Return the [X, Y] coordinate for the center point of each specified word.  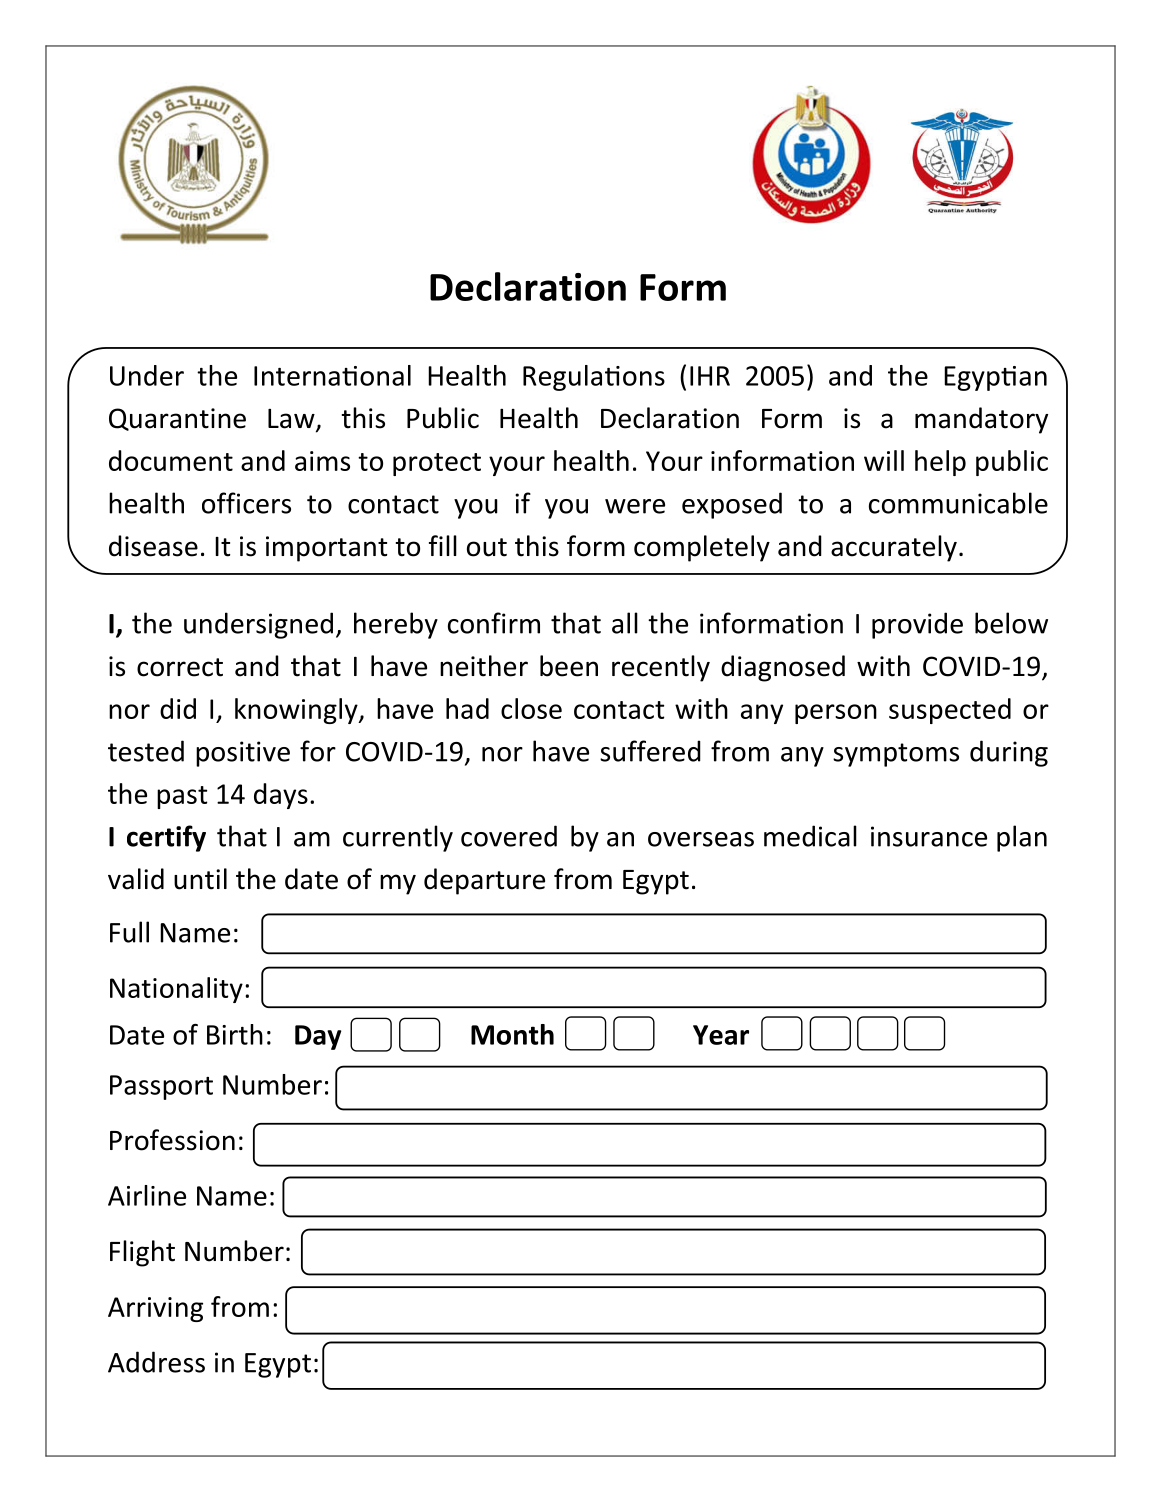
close [531, 708]
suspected [950, 711]
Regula [562, 378]
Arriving [155, 1309]
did [178, 708]
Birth [235, 1034]
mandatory [981, 420]
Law [292, 420]
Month [512, 1034]
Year [721, 1035]
